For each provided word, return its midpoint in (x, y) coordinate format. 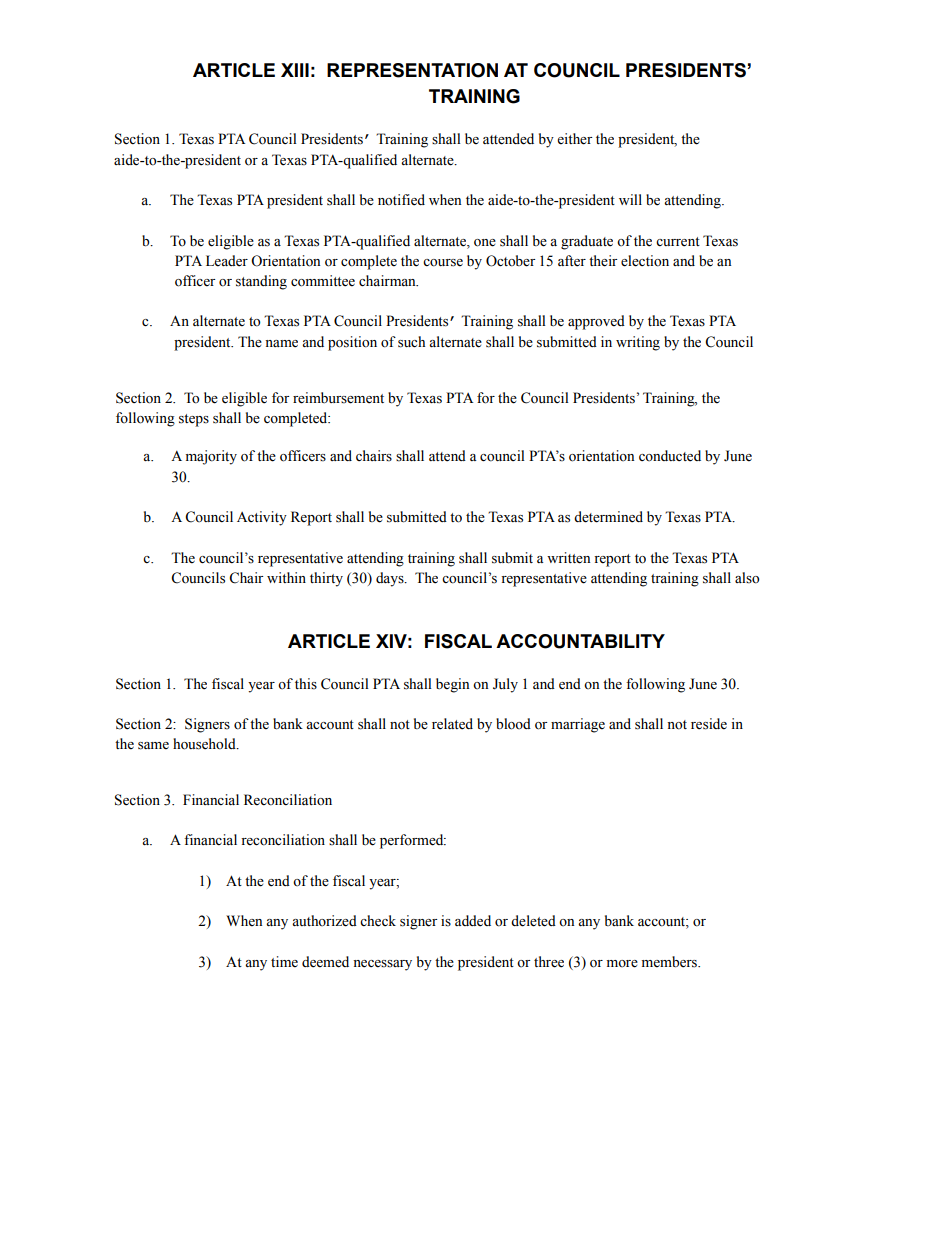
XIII (295, 70)
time (284, 962)
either (574, 139)
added (473, 921)
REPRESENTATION (412, 70)
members (670, 962)
